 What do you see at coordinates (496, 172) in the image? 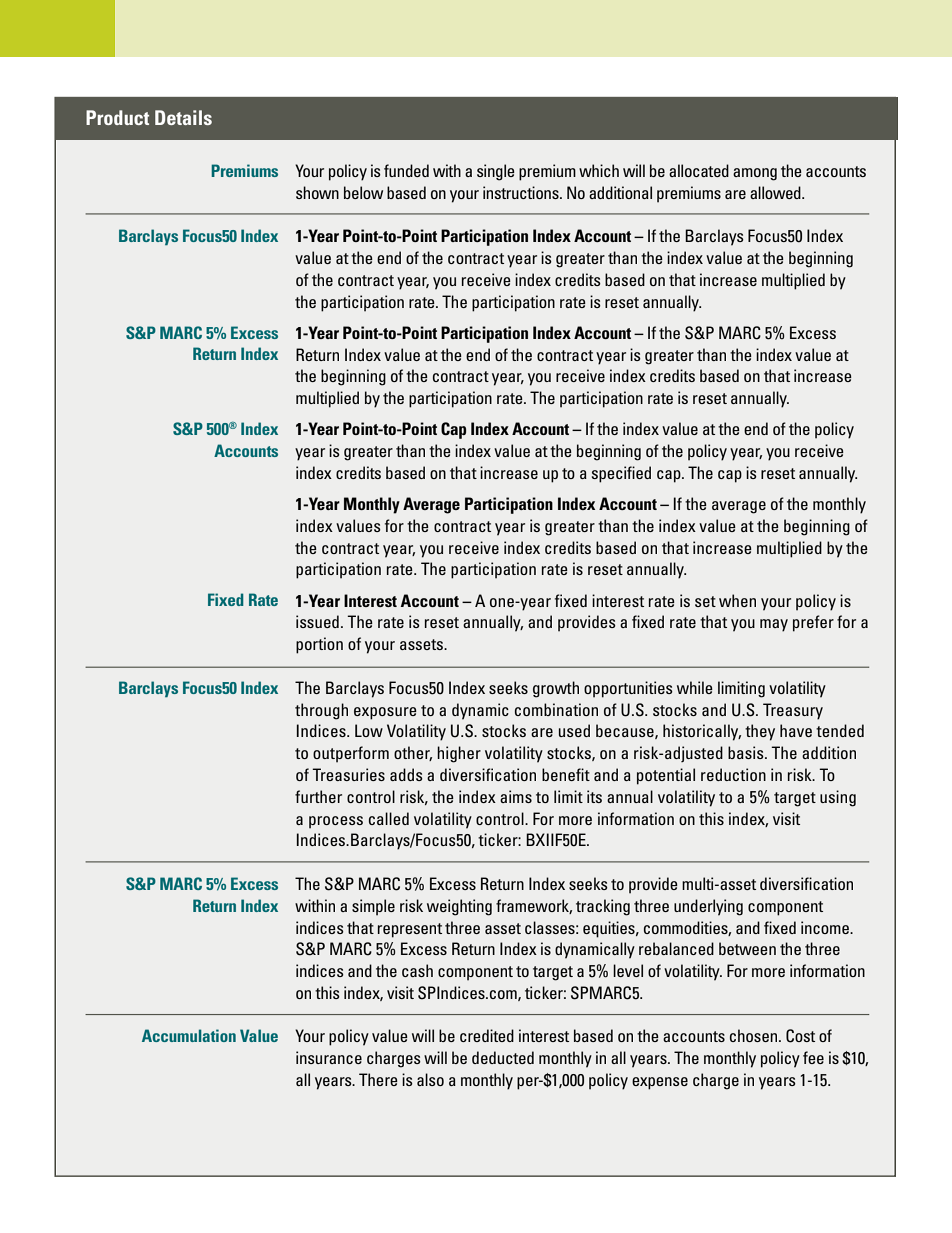
I see `single` at bounding box center [496, 172].
